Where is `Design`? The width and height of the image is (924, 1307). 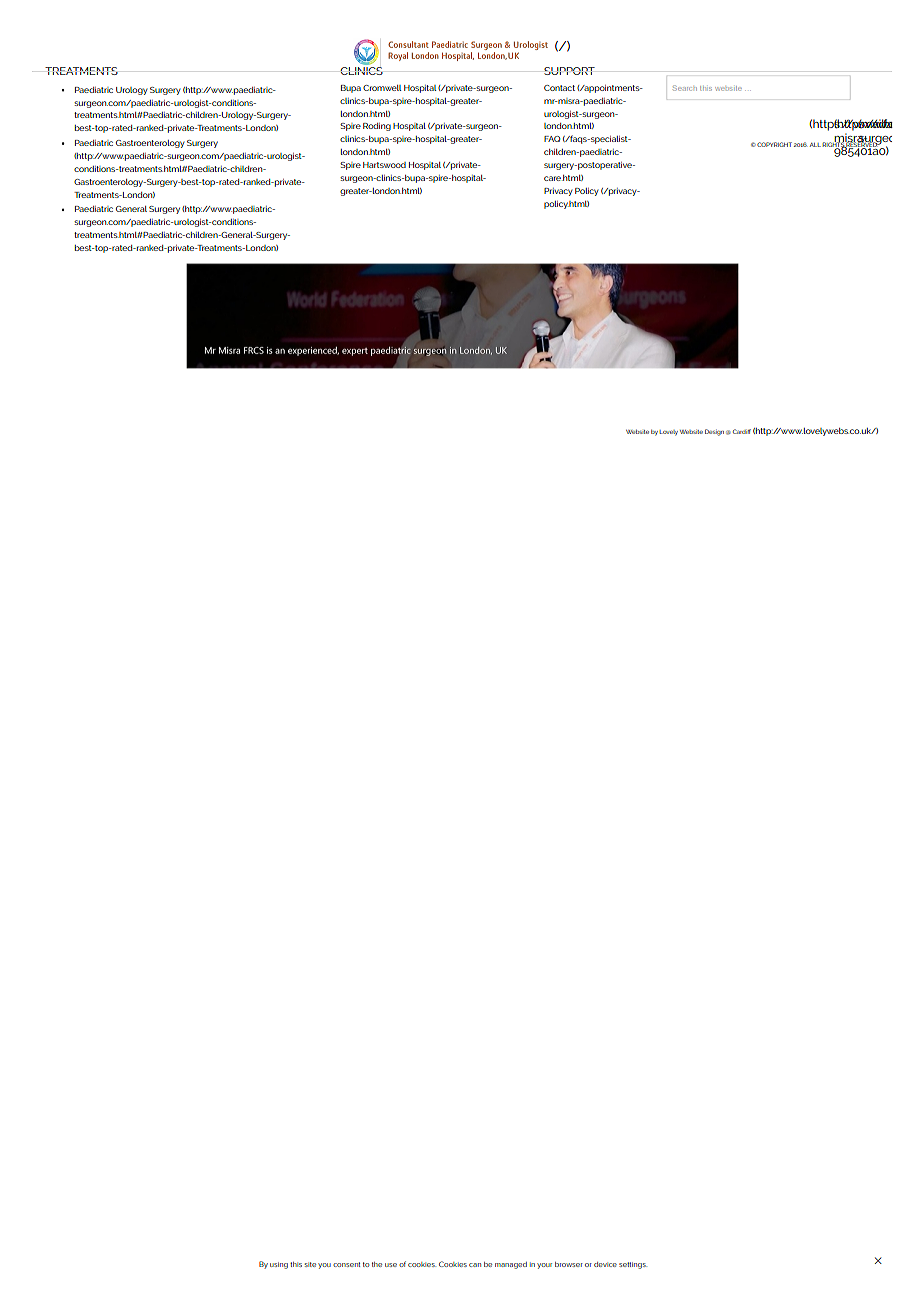 Design is located at coordinates (714, 432).
